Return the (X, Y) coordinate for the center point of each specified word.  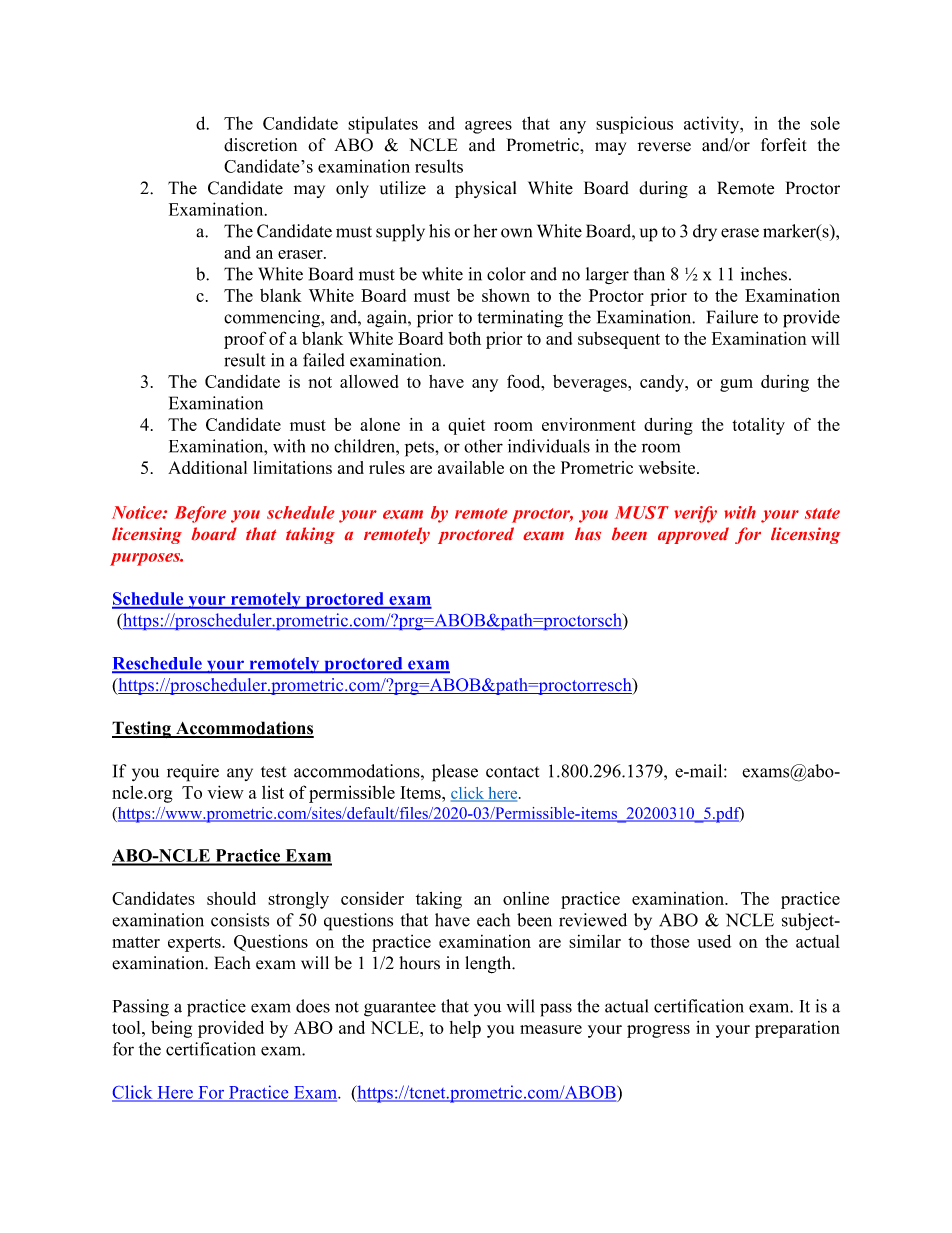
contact (512, 772)
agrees (488, 127)
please (455, 773)
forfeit (783, 145)
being (171, 1029)
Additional (207, 467)
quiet (466, 426)
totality (758, 426)
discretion (260, 145)
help (465, 1029)
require (193, 773)
